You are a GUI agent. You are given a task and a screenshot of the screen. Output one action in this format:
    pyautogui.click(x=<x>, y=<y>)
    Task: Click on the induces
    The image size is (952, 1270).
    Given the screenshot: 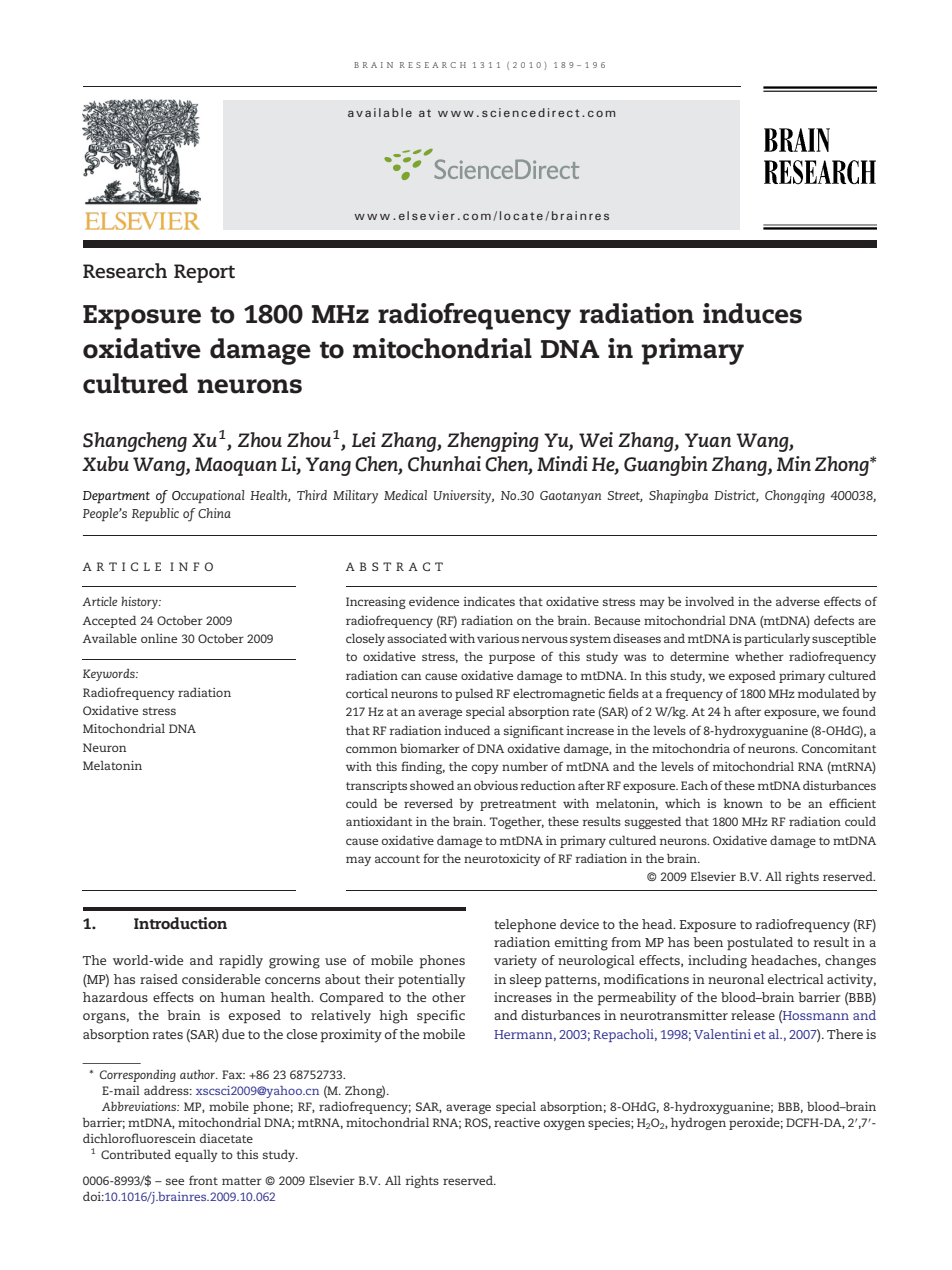 What is the action you would take?
    pyautogui.click(x=752, y=313)
